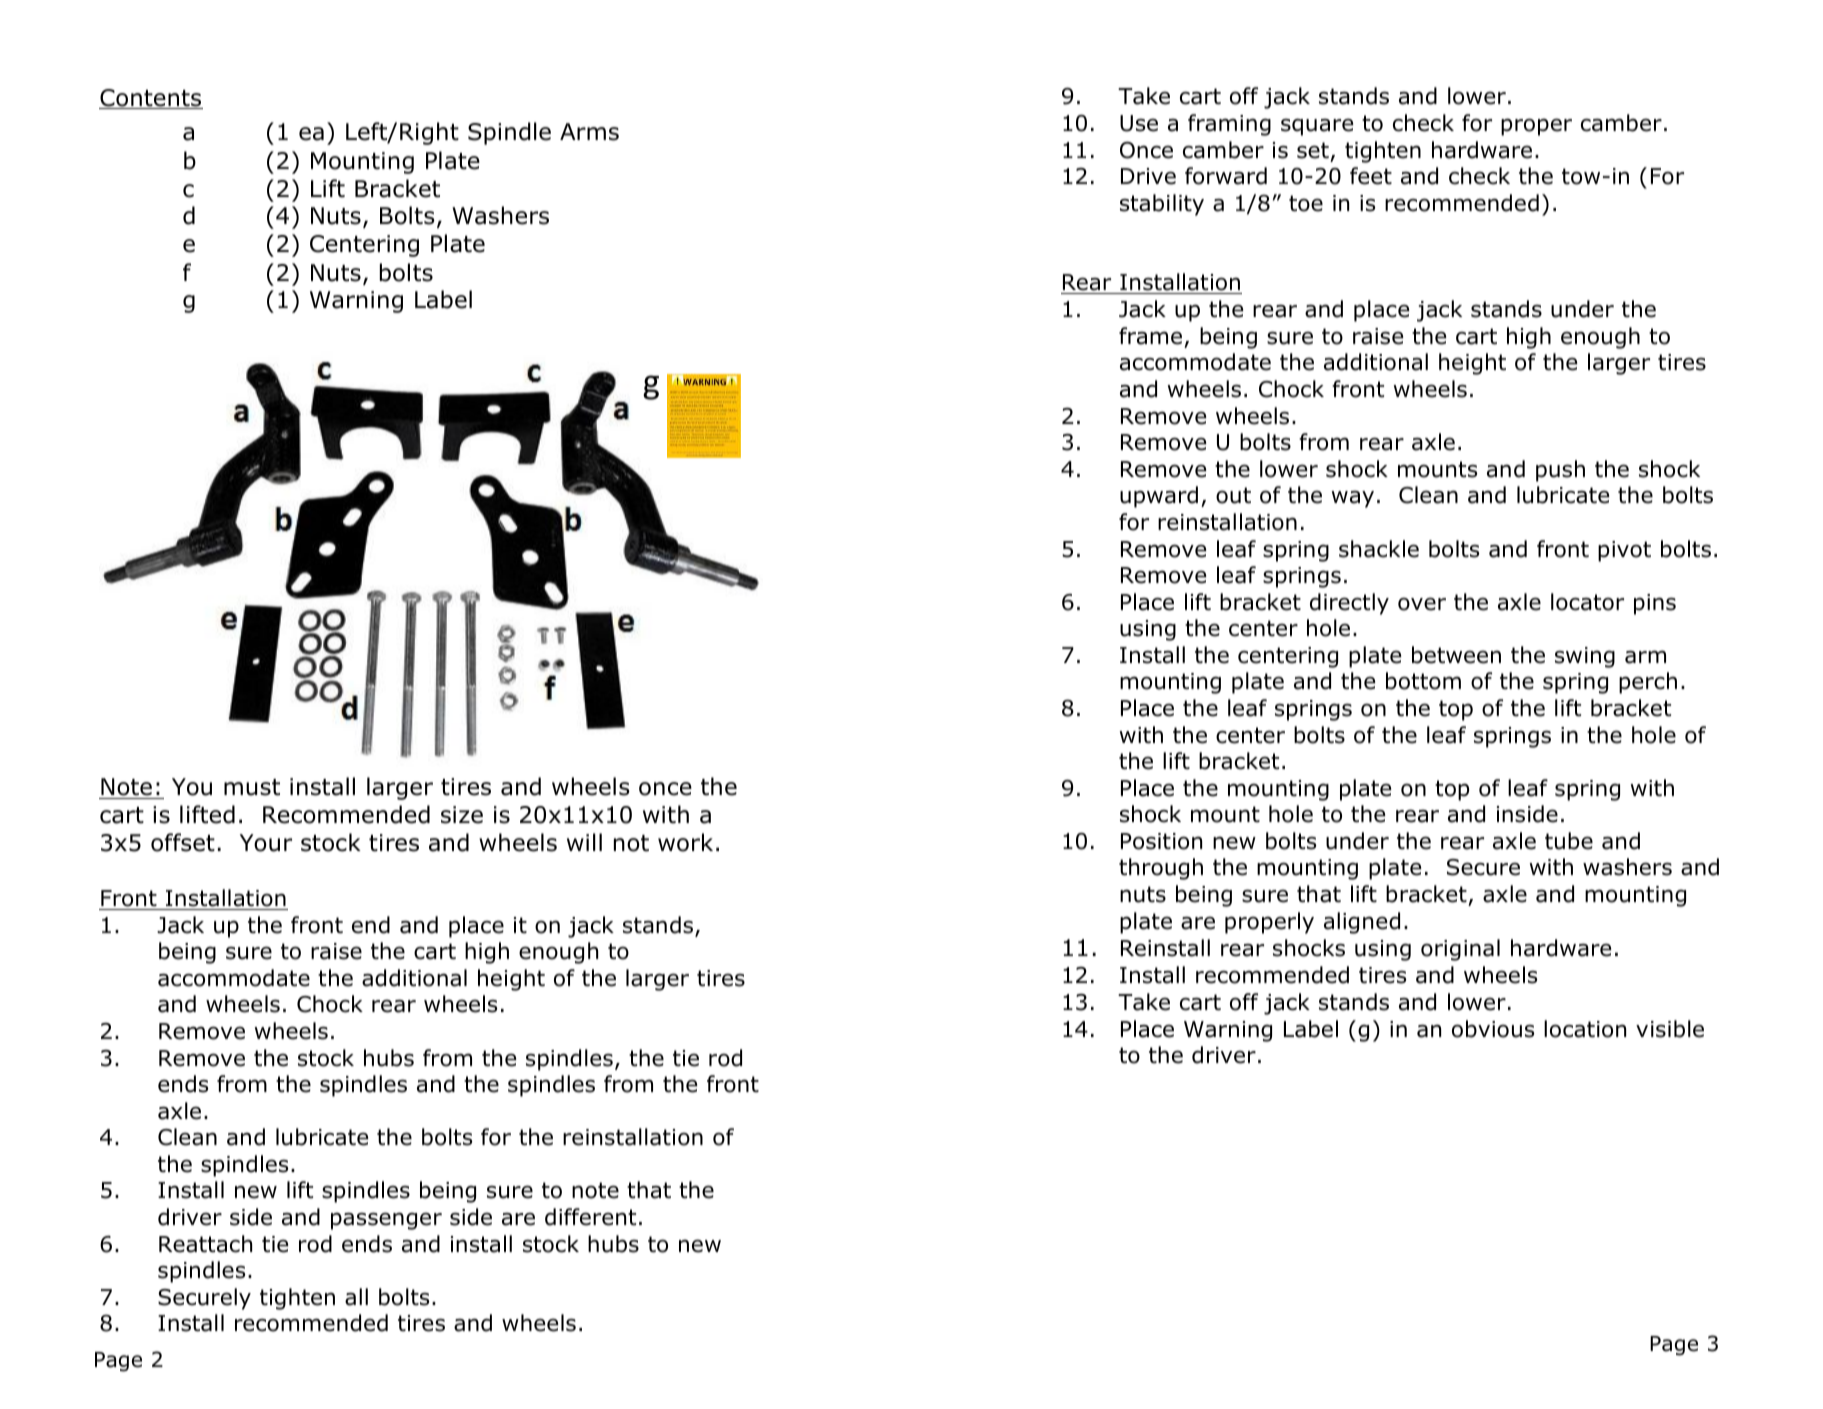 The height and width of the screenshot is (1409, 1823). Describe the element at coordinates (151, 99) in the screenshot. I see `Contents` at that location.
